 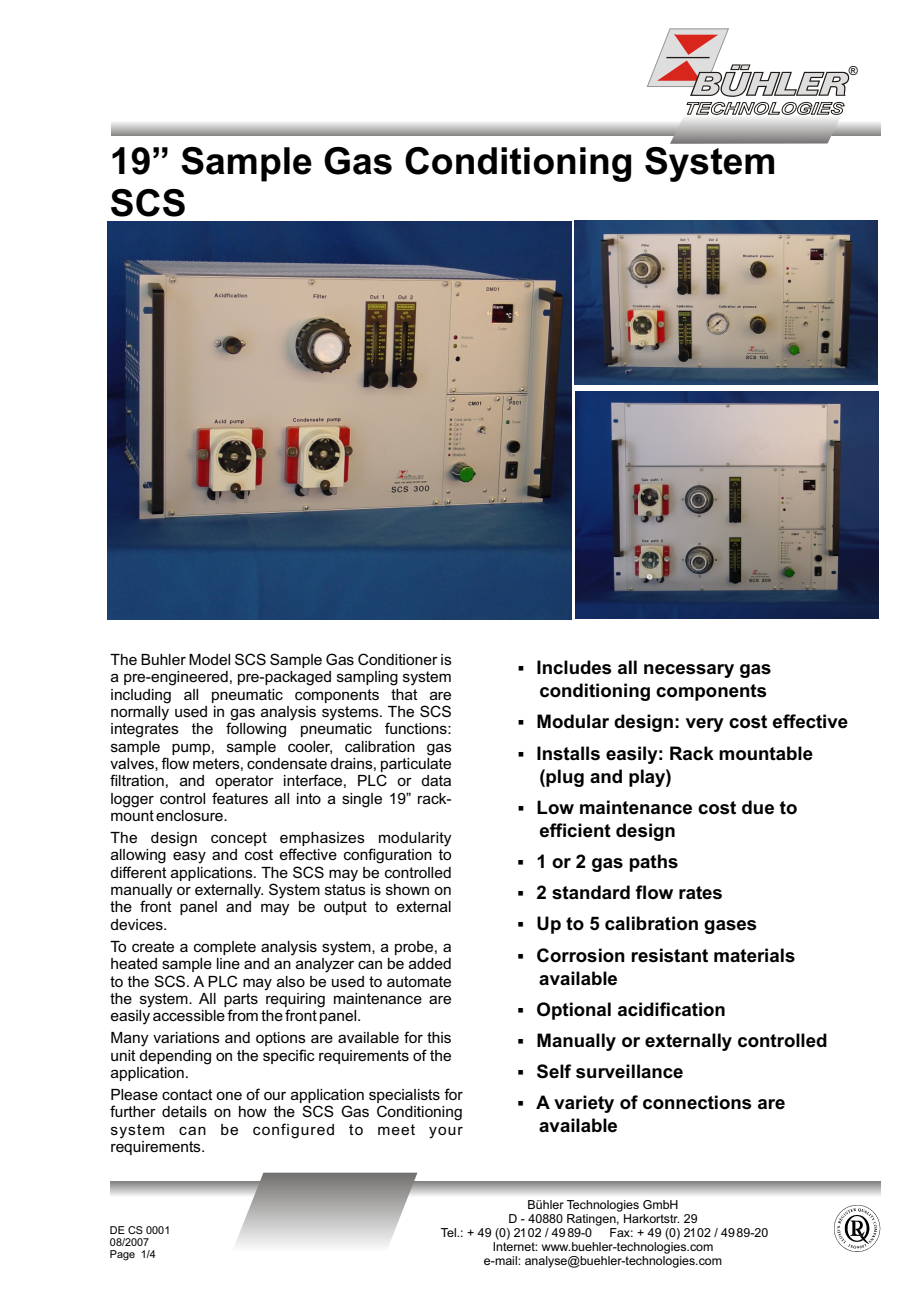 I want to click on resistant, so click(x=669, y=955).
